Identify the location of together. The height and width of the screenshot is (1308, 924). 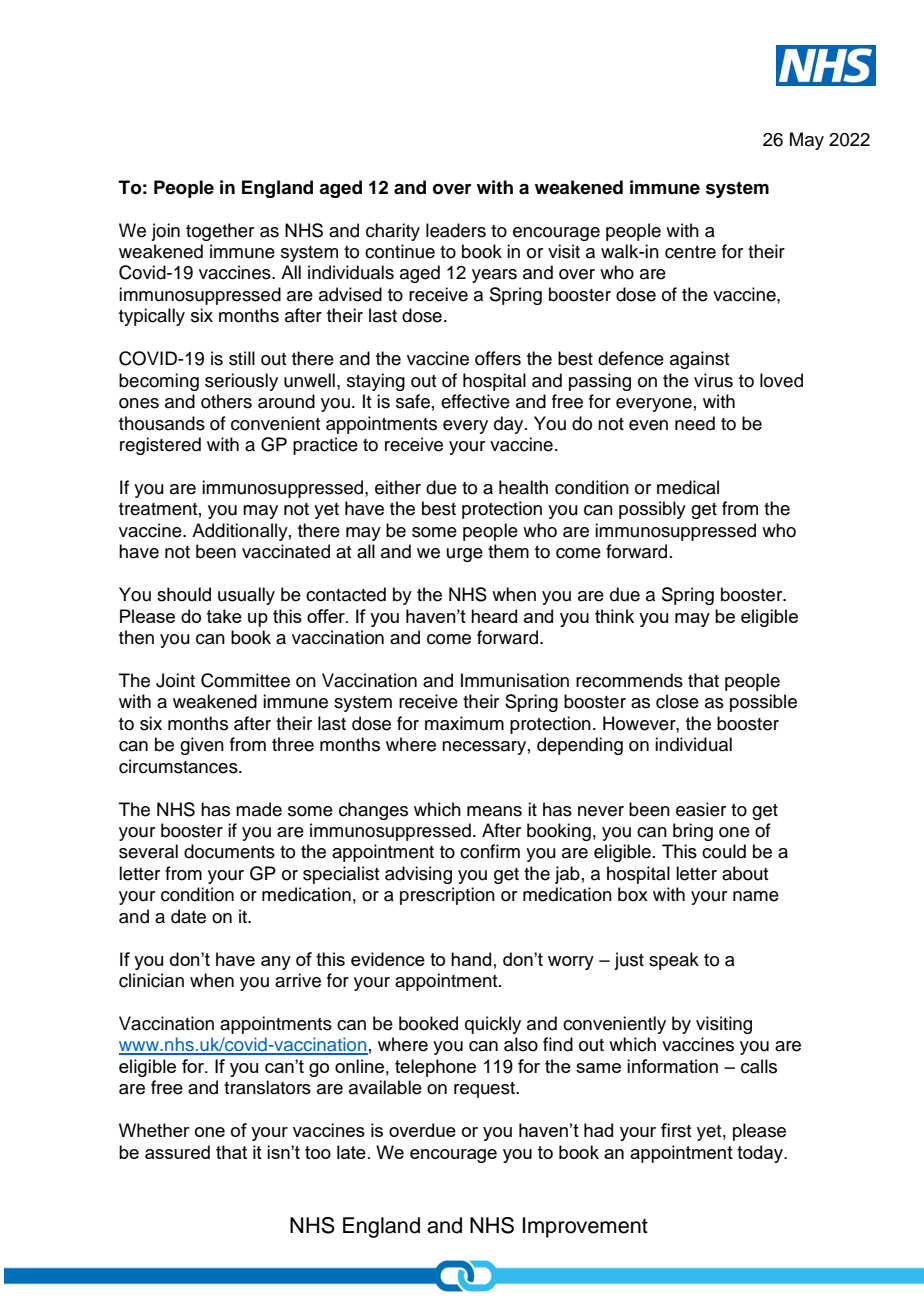
(220, 232).
